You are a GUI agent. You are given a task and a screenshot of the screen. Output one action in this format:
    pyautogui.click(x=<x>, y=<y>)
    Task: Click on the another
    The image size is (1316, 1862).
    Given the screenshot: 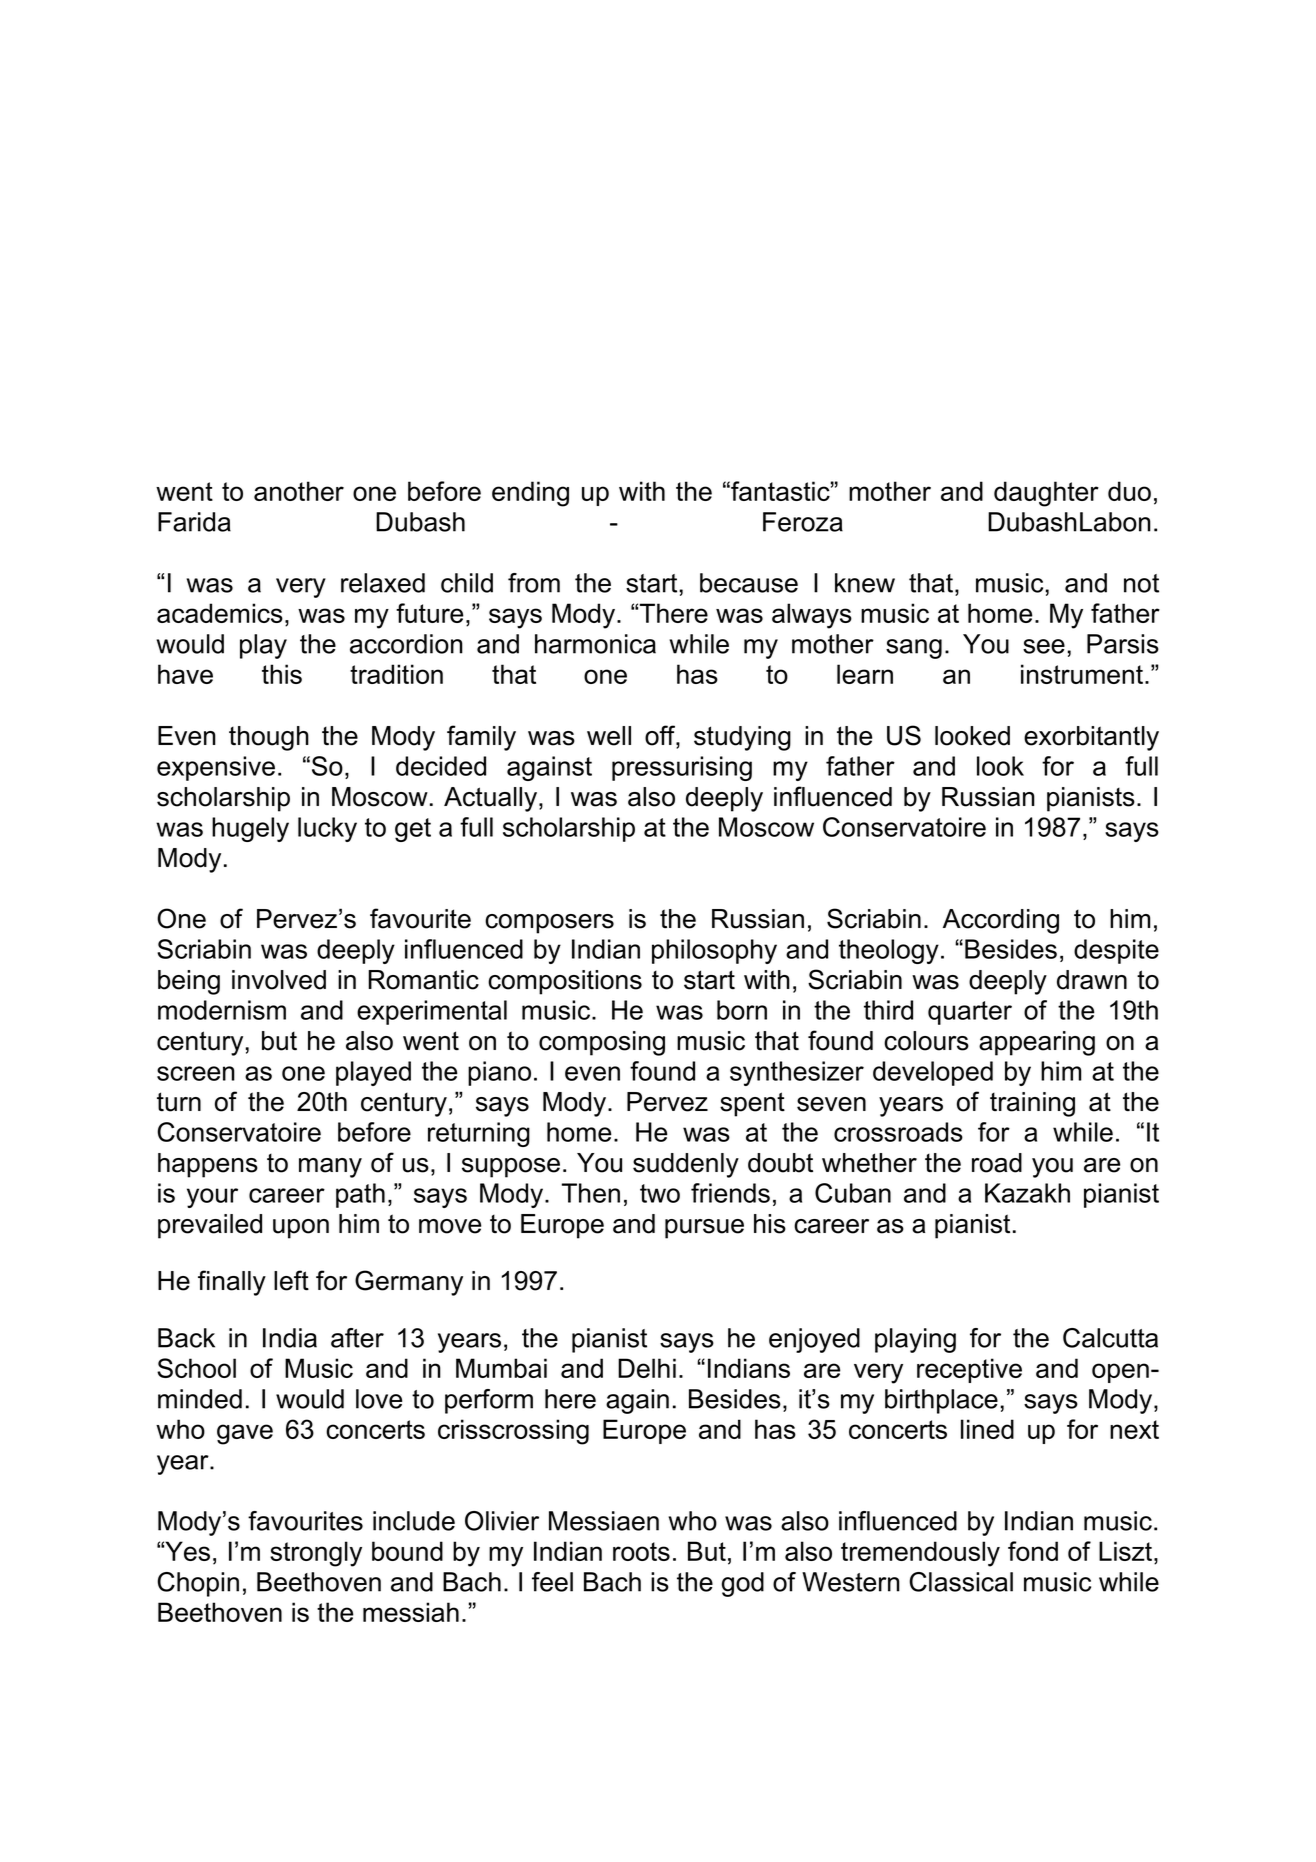 What is the action you would take?
    pyautogui.click(x=299, y=491)
